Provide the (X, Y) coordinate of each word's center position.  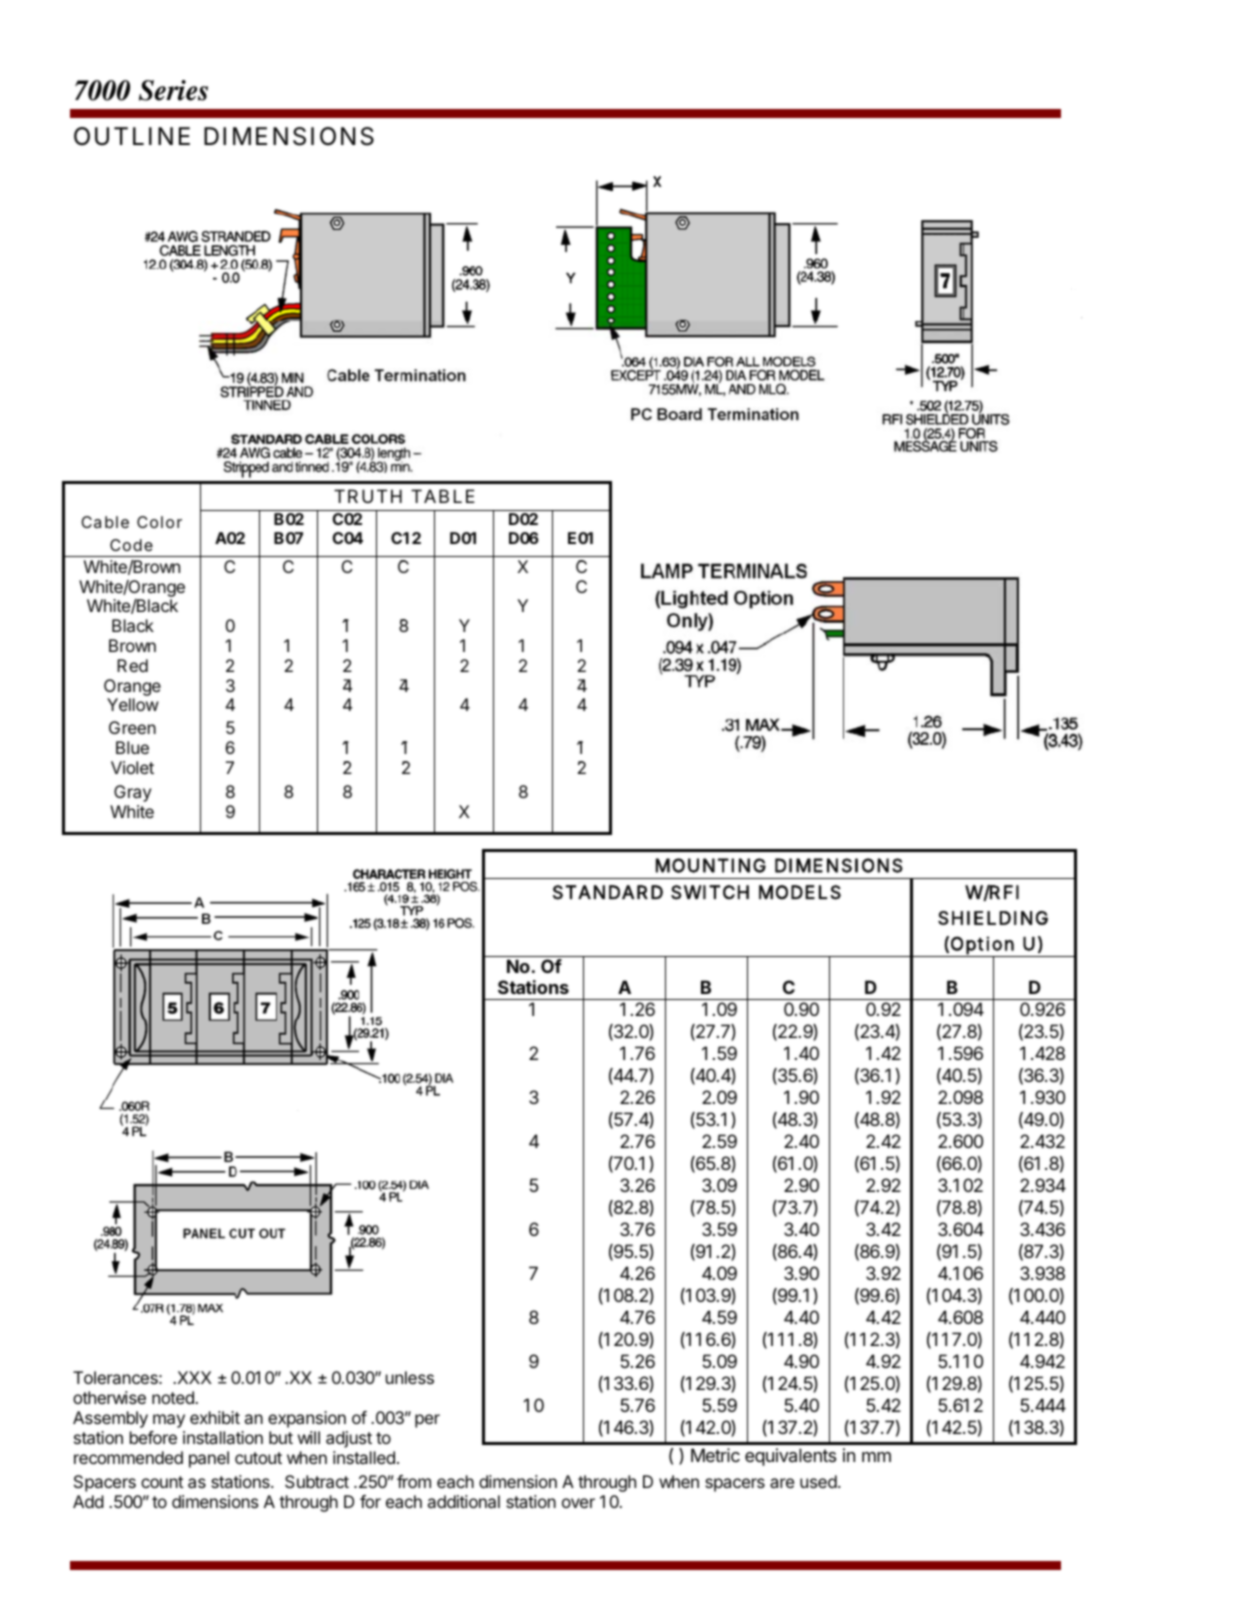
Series (173, 90)
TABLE (443, 496)
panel (209, 1459)
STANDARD (608, 892)
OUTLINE (132, 136)
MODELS (800, 892)
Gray (132, 793)
